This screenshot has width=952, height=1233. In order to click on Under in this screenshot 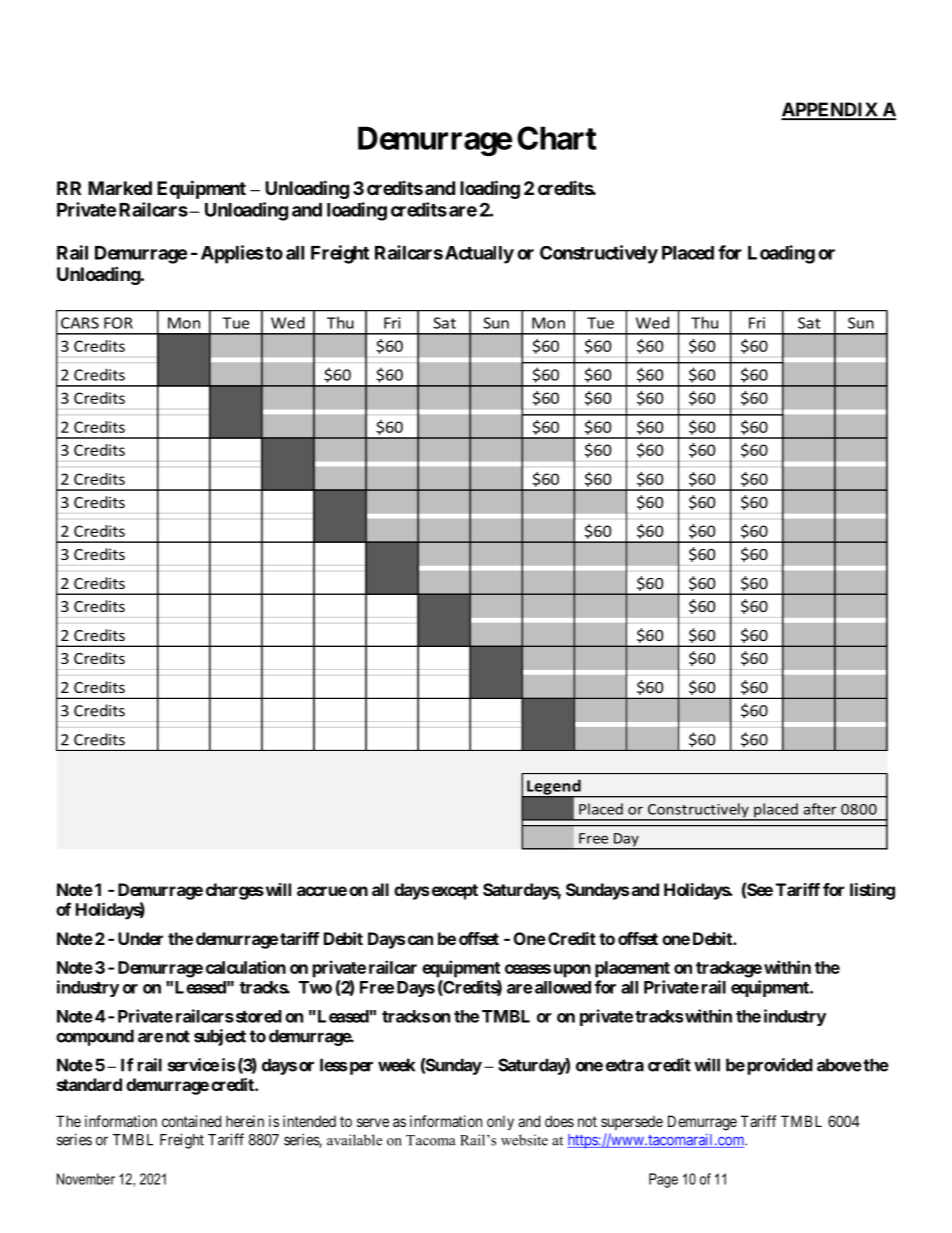, I will do `click(140, 938)`.
